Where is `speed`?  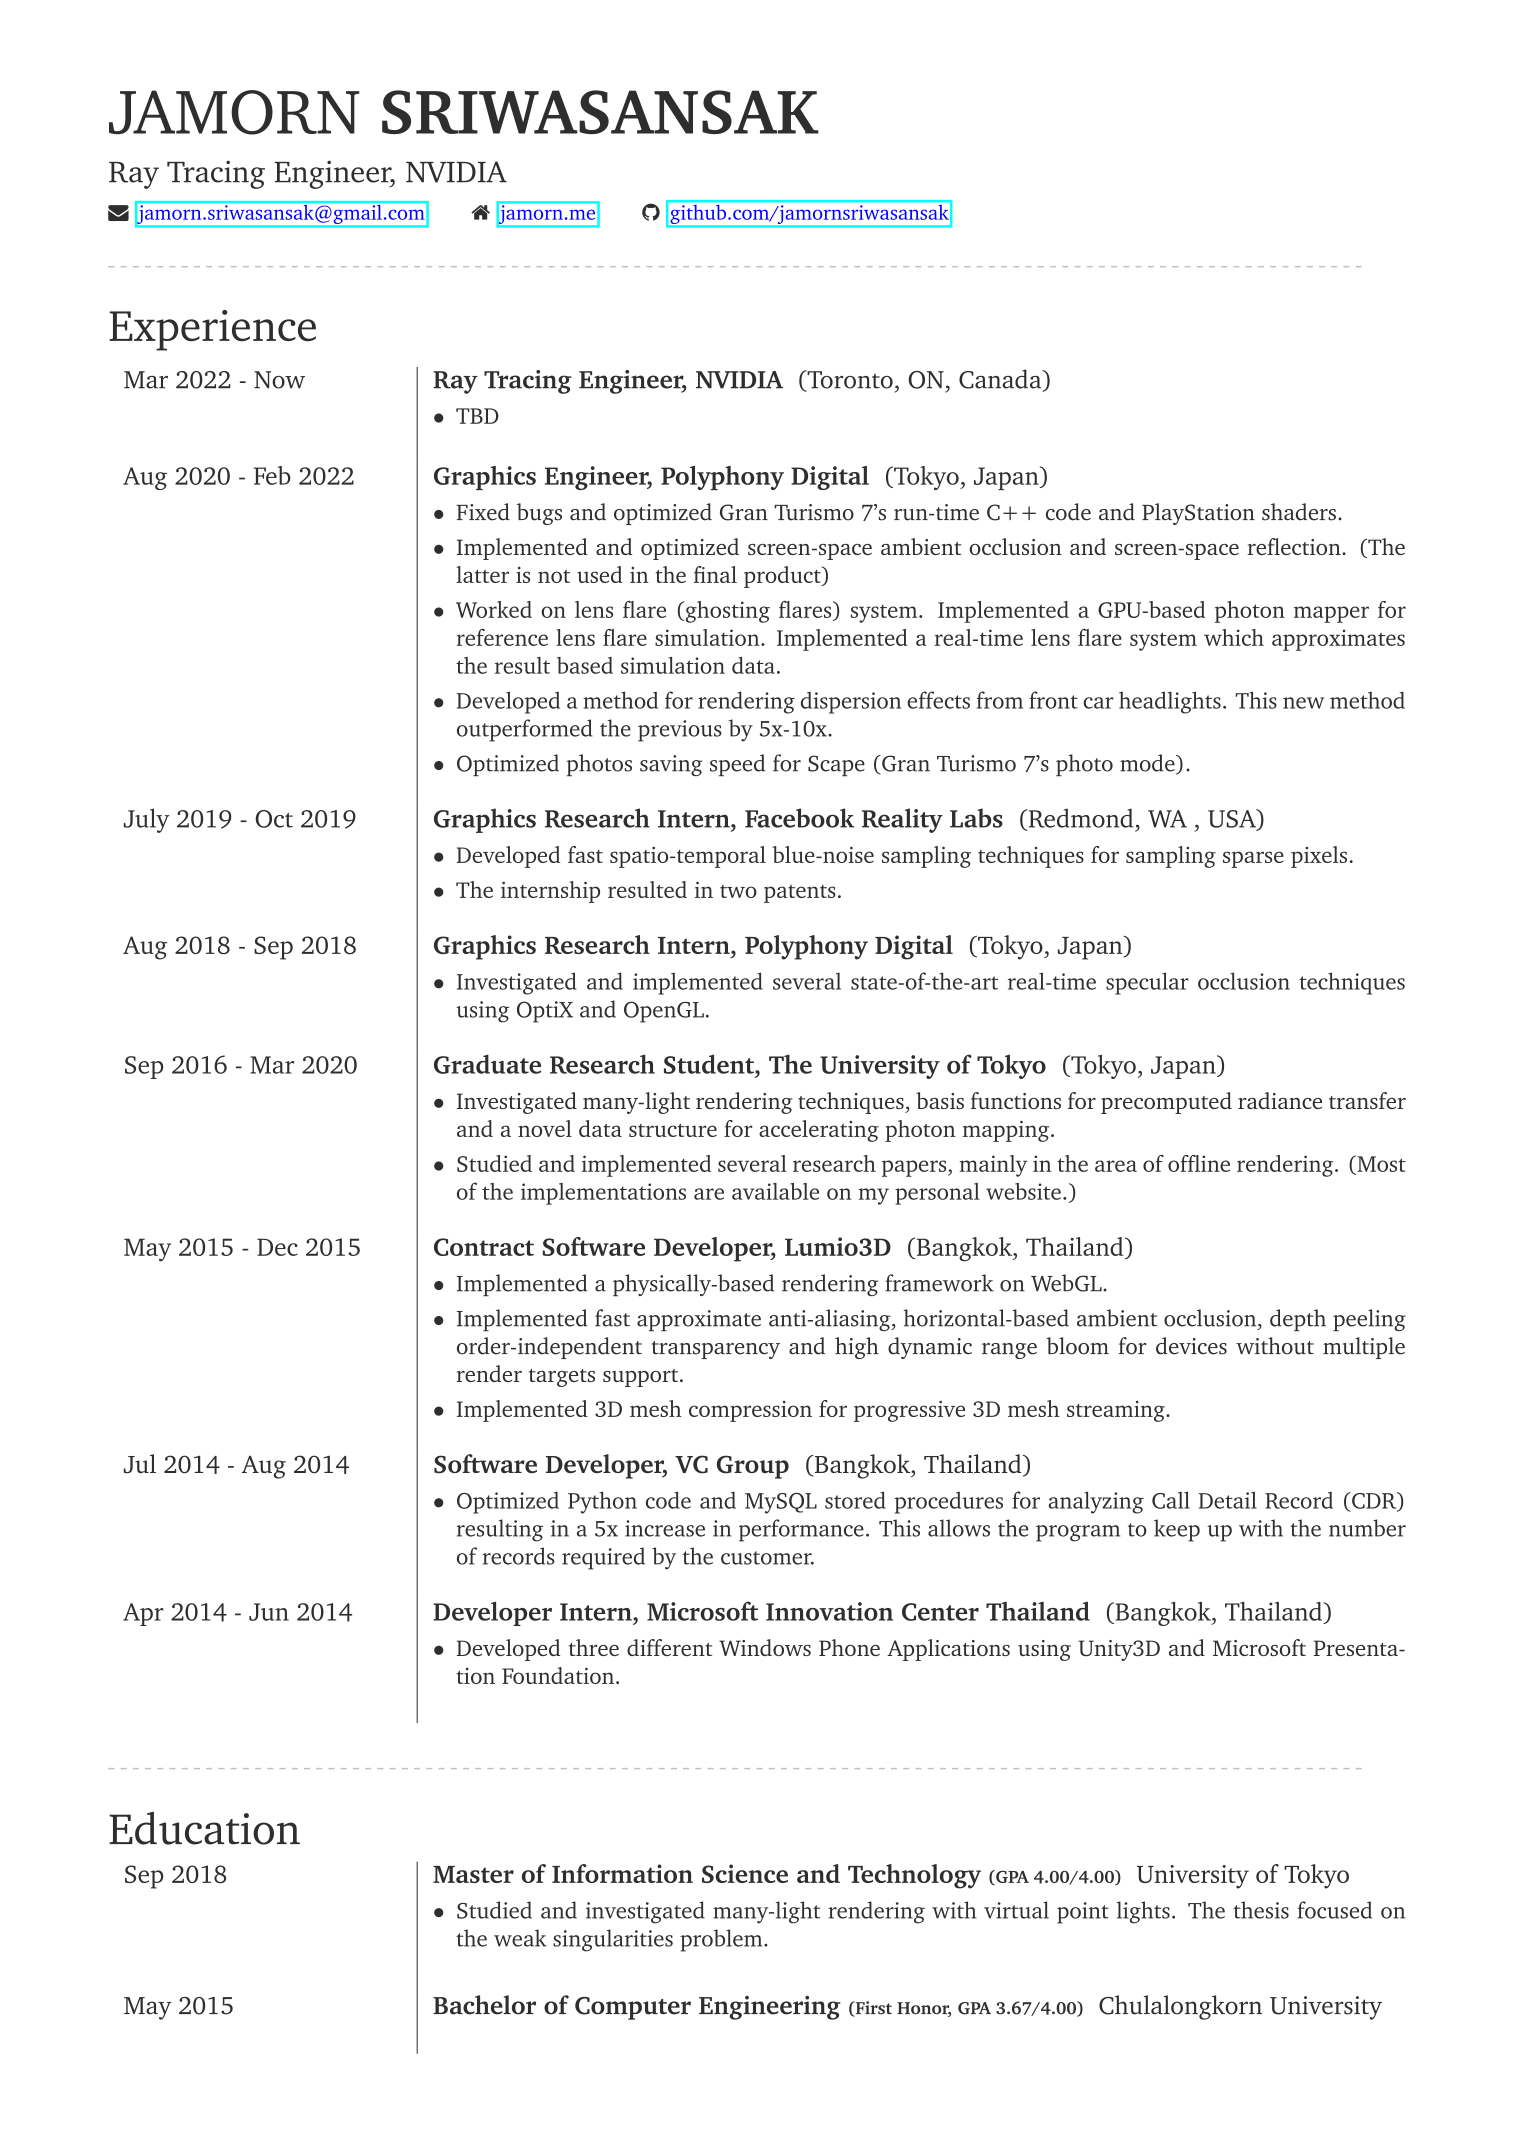
speed is located at coordinates (737, 765).
